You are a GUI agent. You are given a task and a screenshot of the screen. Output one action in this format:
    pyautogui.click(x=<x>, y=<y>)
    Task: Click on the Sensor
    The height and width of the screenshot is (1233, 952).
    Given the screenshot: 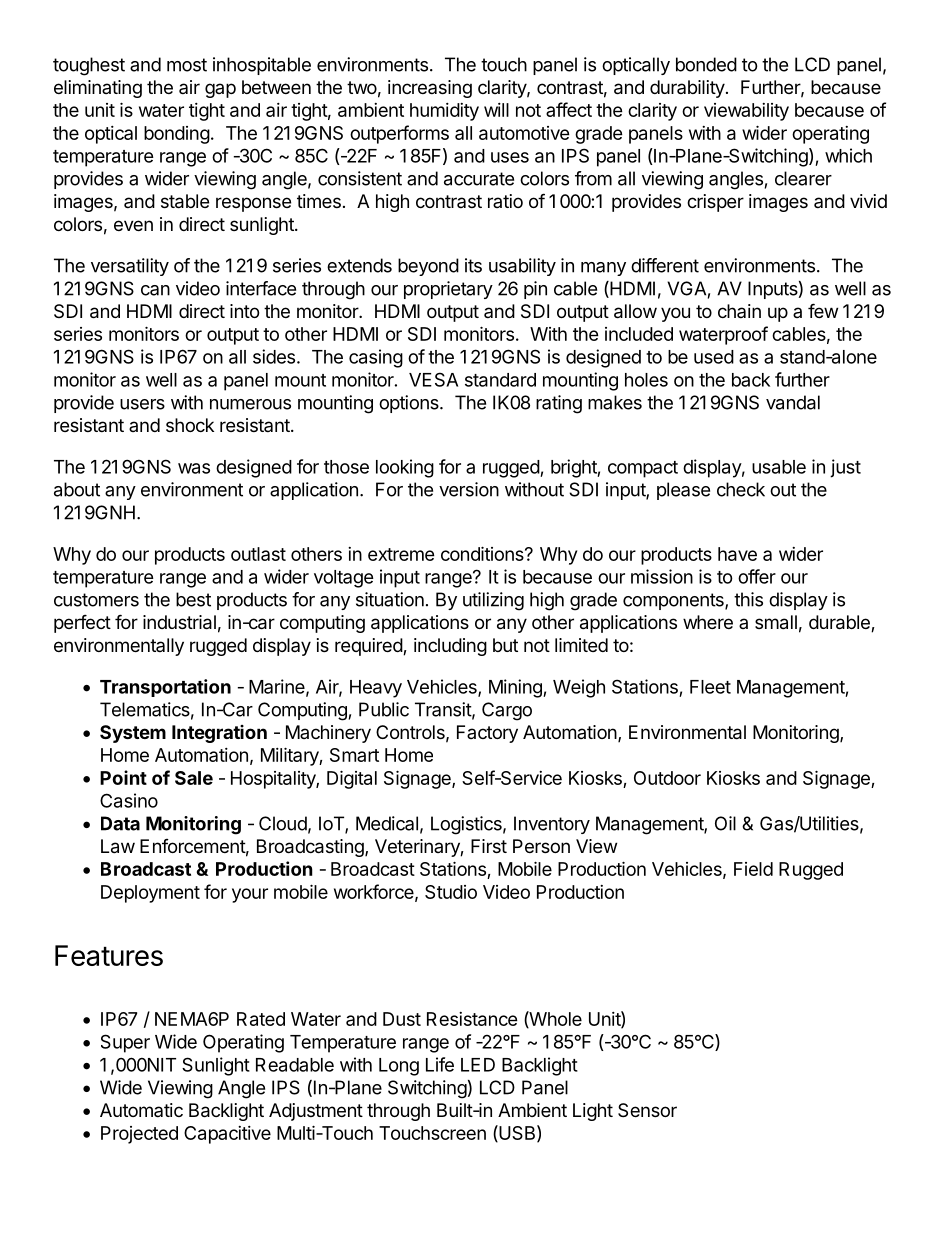 What is the action you would take?
    pyautogui.click(x=647, y=1110)
